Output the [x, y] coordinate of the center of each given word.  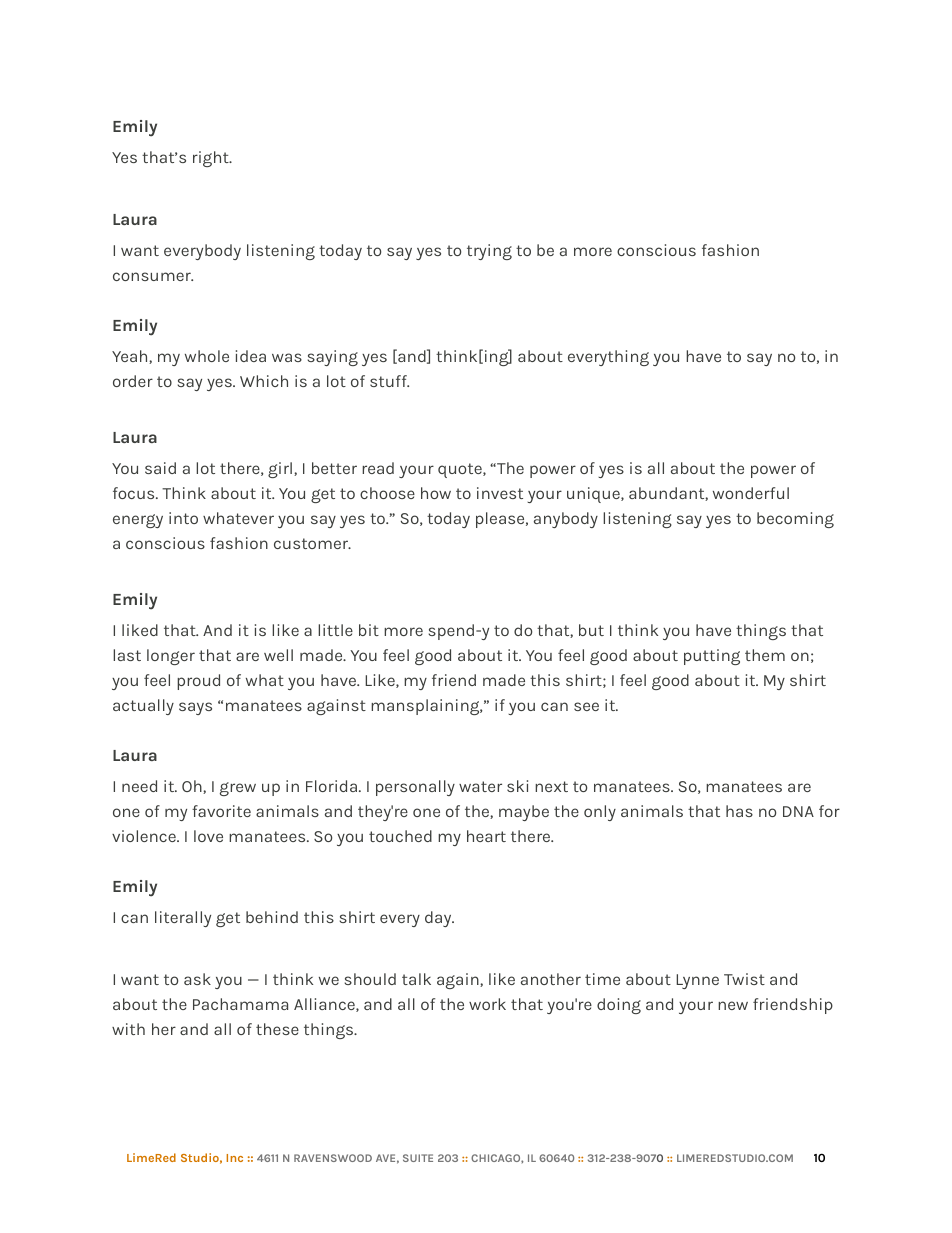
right [212, 159]
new [733, 1005]
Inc [234, 1158]
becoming [795, 520]
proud [198, 682]
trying [489, 252]
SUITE [418, 1158]
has [739, 811]
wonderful [751, 493]
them [765, 655]
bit [369, 630]
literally [183, 919]
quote [461, 470]
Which [264, 381]
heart [486, 836]
